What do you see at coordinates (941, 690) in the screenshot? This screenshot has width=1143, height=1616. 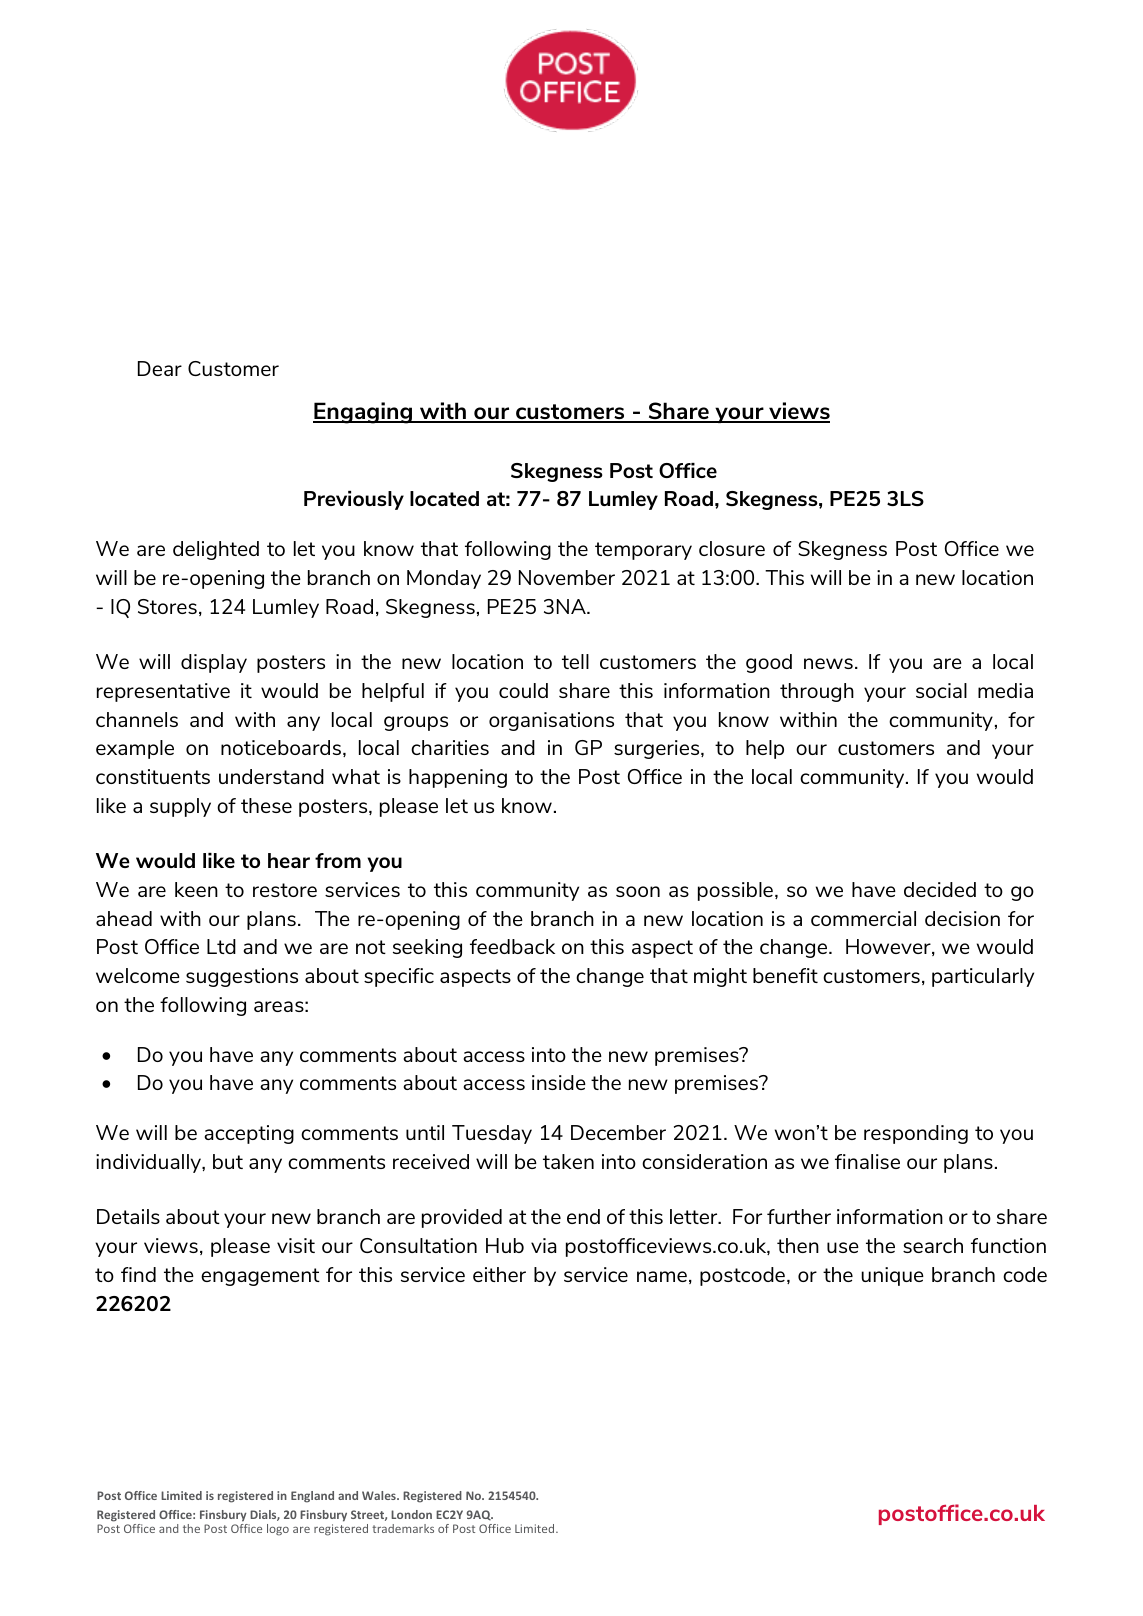 I see `social` at bounding box center [941, 690].
